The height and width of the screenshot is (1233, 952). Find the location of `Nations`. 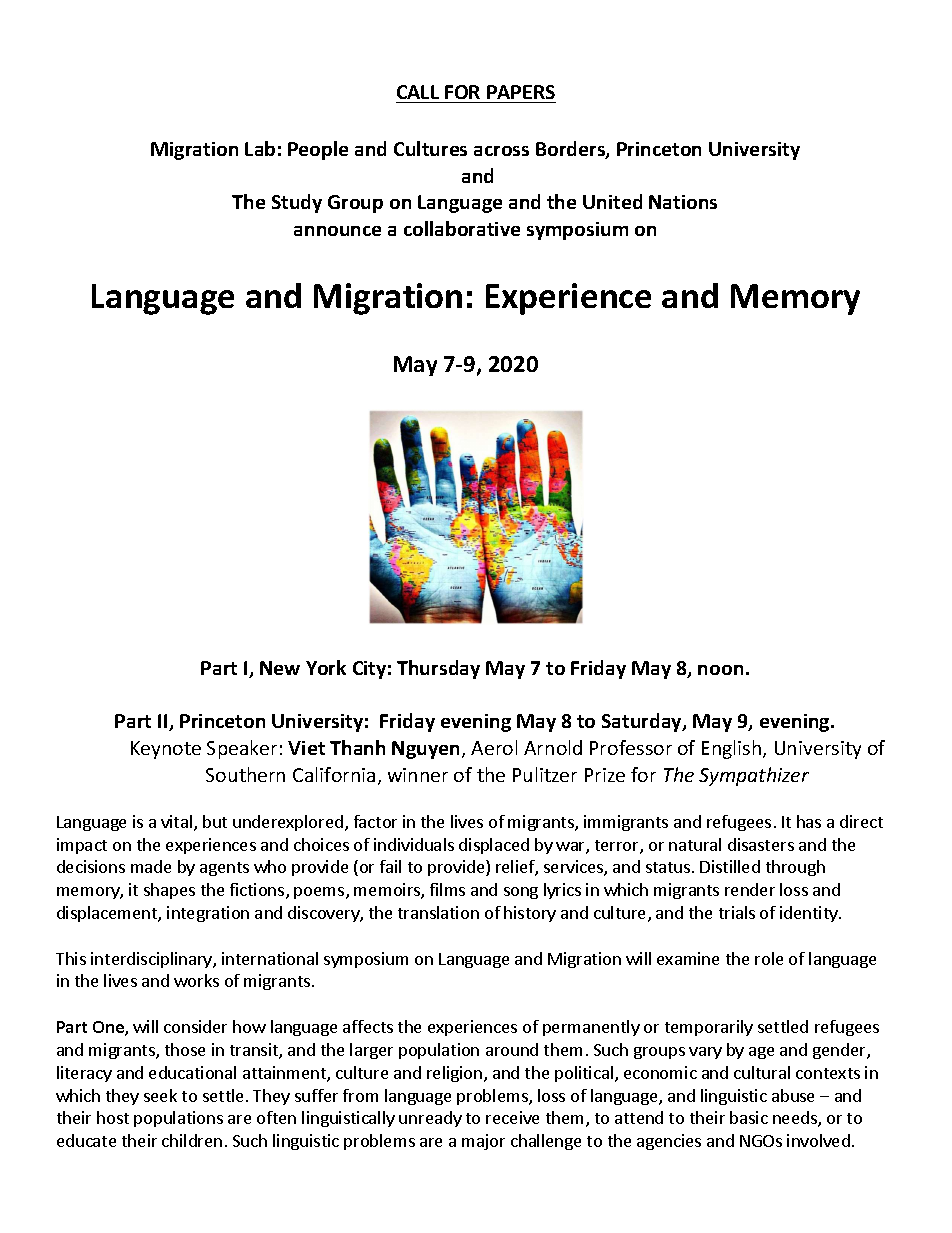

Nations is located at coordinates (683, 202).
